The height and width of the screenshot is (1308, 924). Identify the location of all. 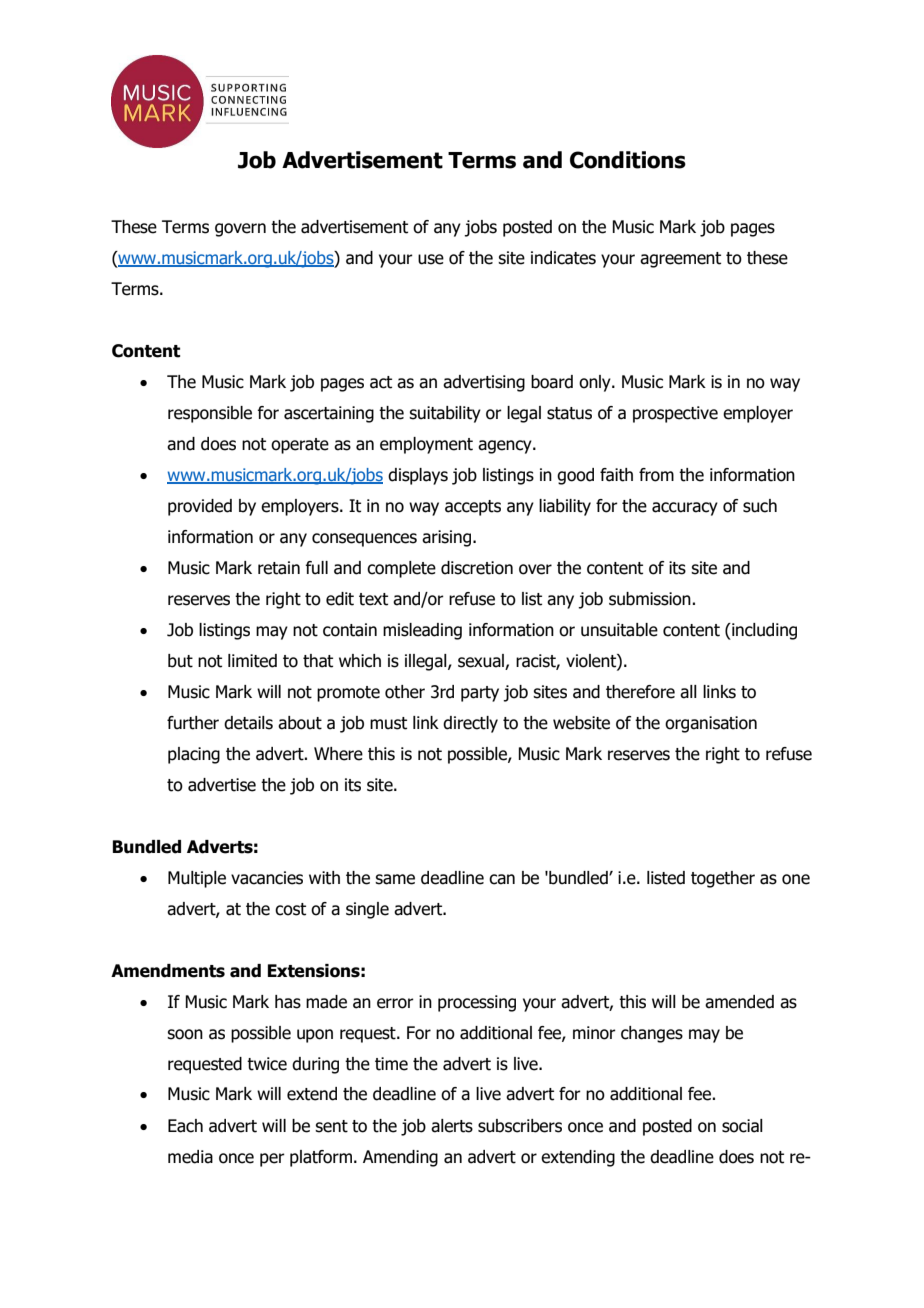
(688, 692).
